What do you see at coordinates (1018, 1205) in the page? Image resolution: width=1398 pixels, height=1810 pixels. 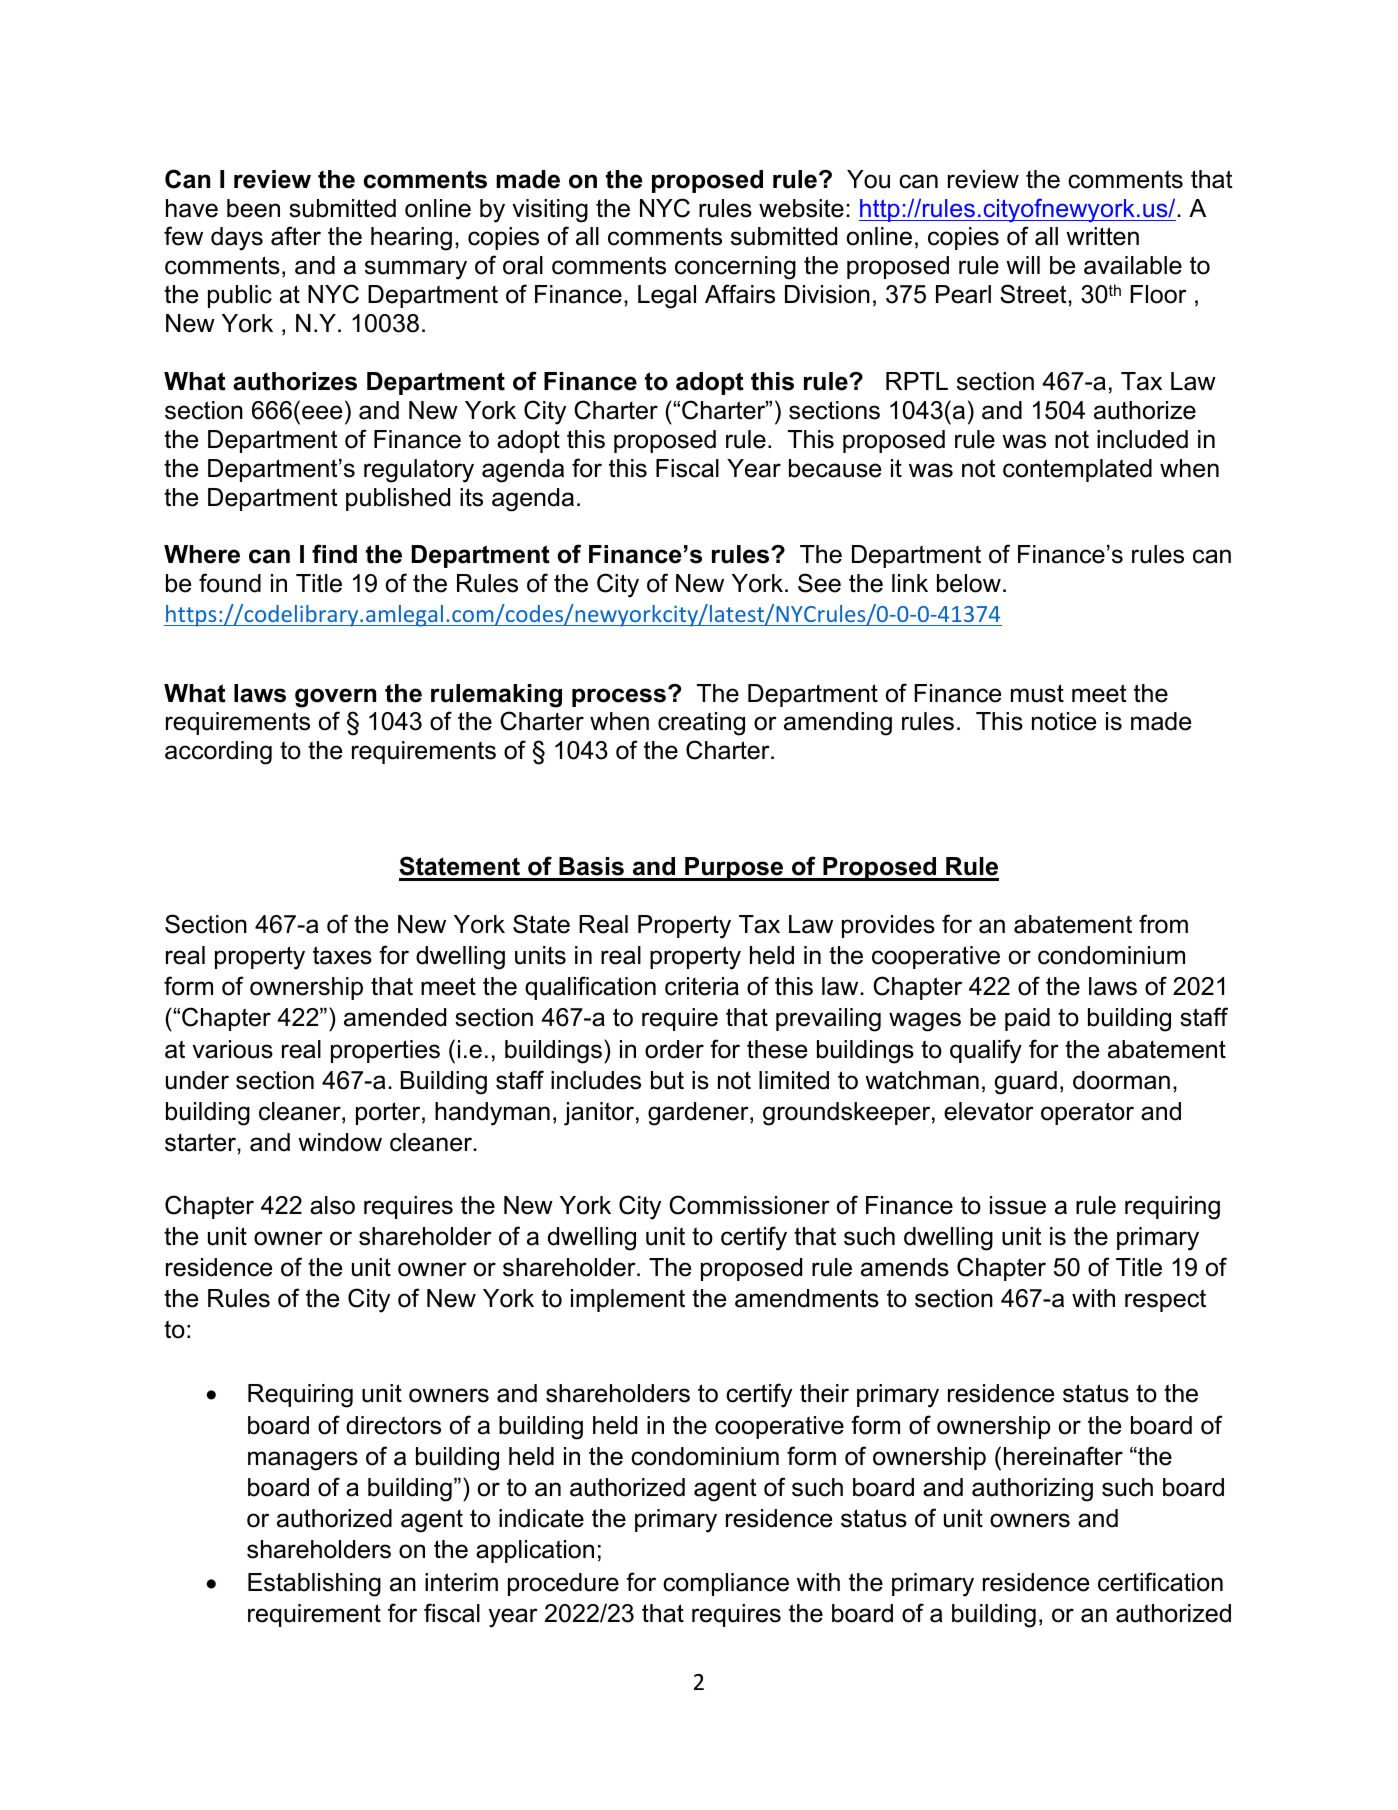 I see `issue` at bounding box center [1018, 1205].
